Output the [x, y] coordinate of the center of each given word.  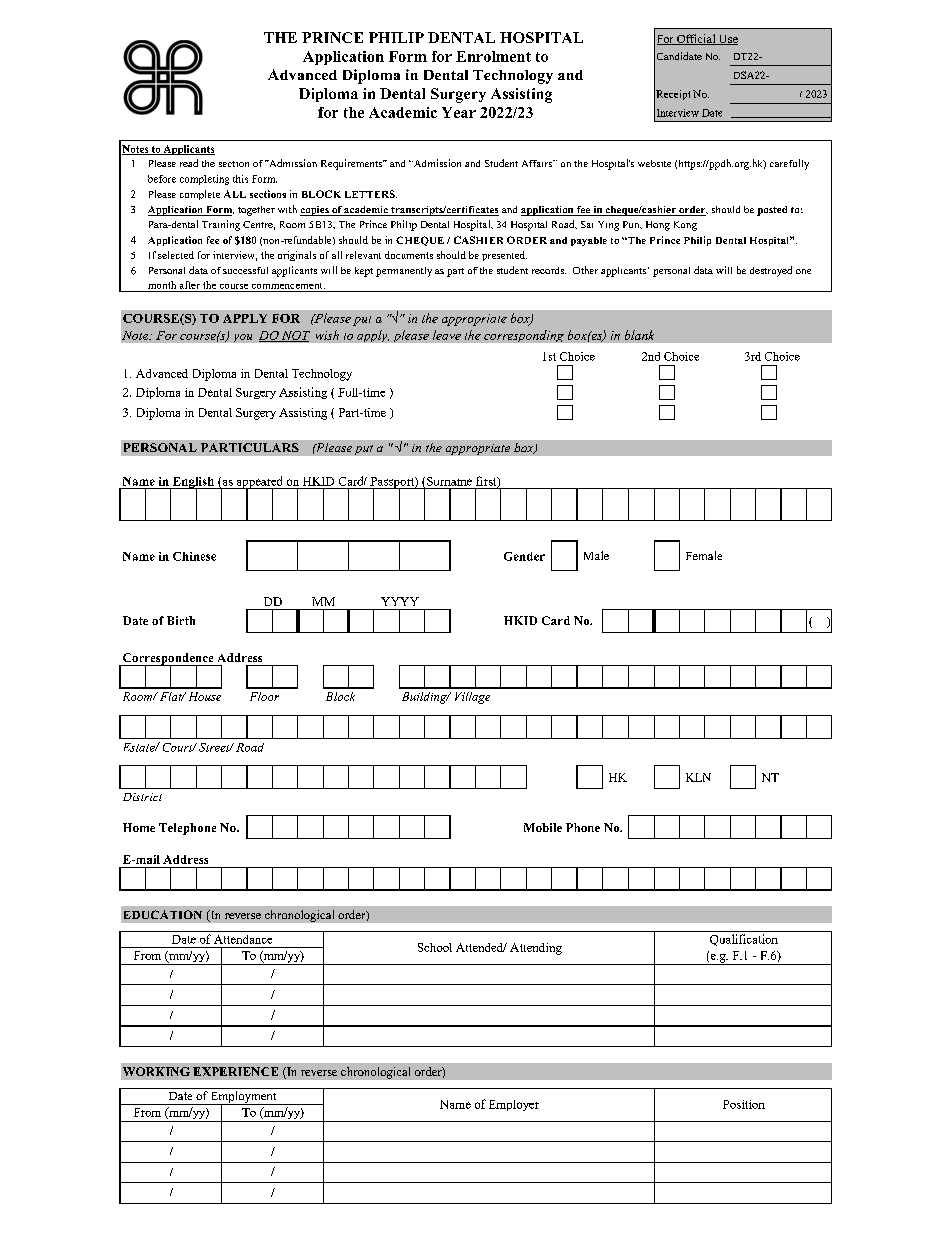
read [189, 163]
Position [744, 1104]
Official [696, 39]
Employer [514, 1105]
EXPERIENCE [235, 1071]
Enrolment [493, 56]
